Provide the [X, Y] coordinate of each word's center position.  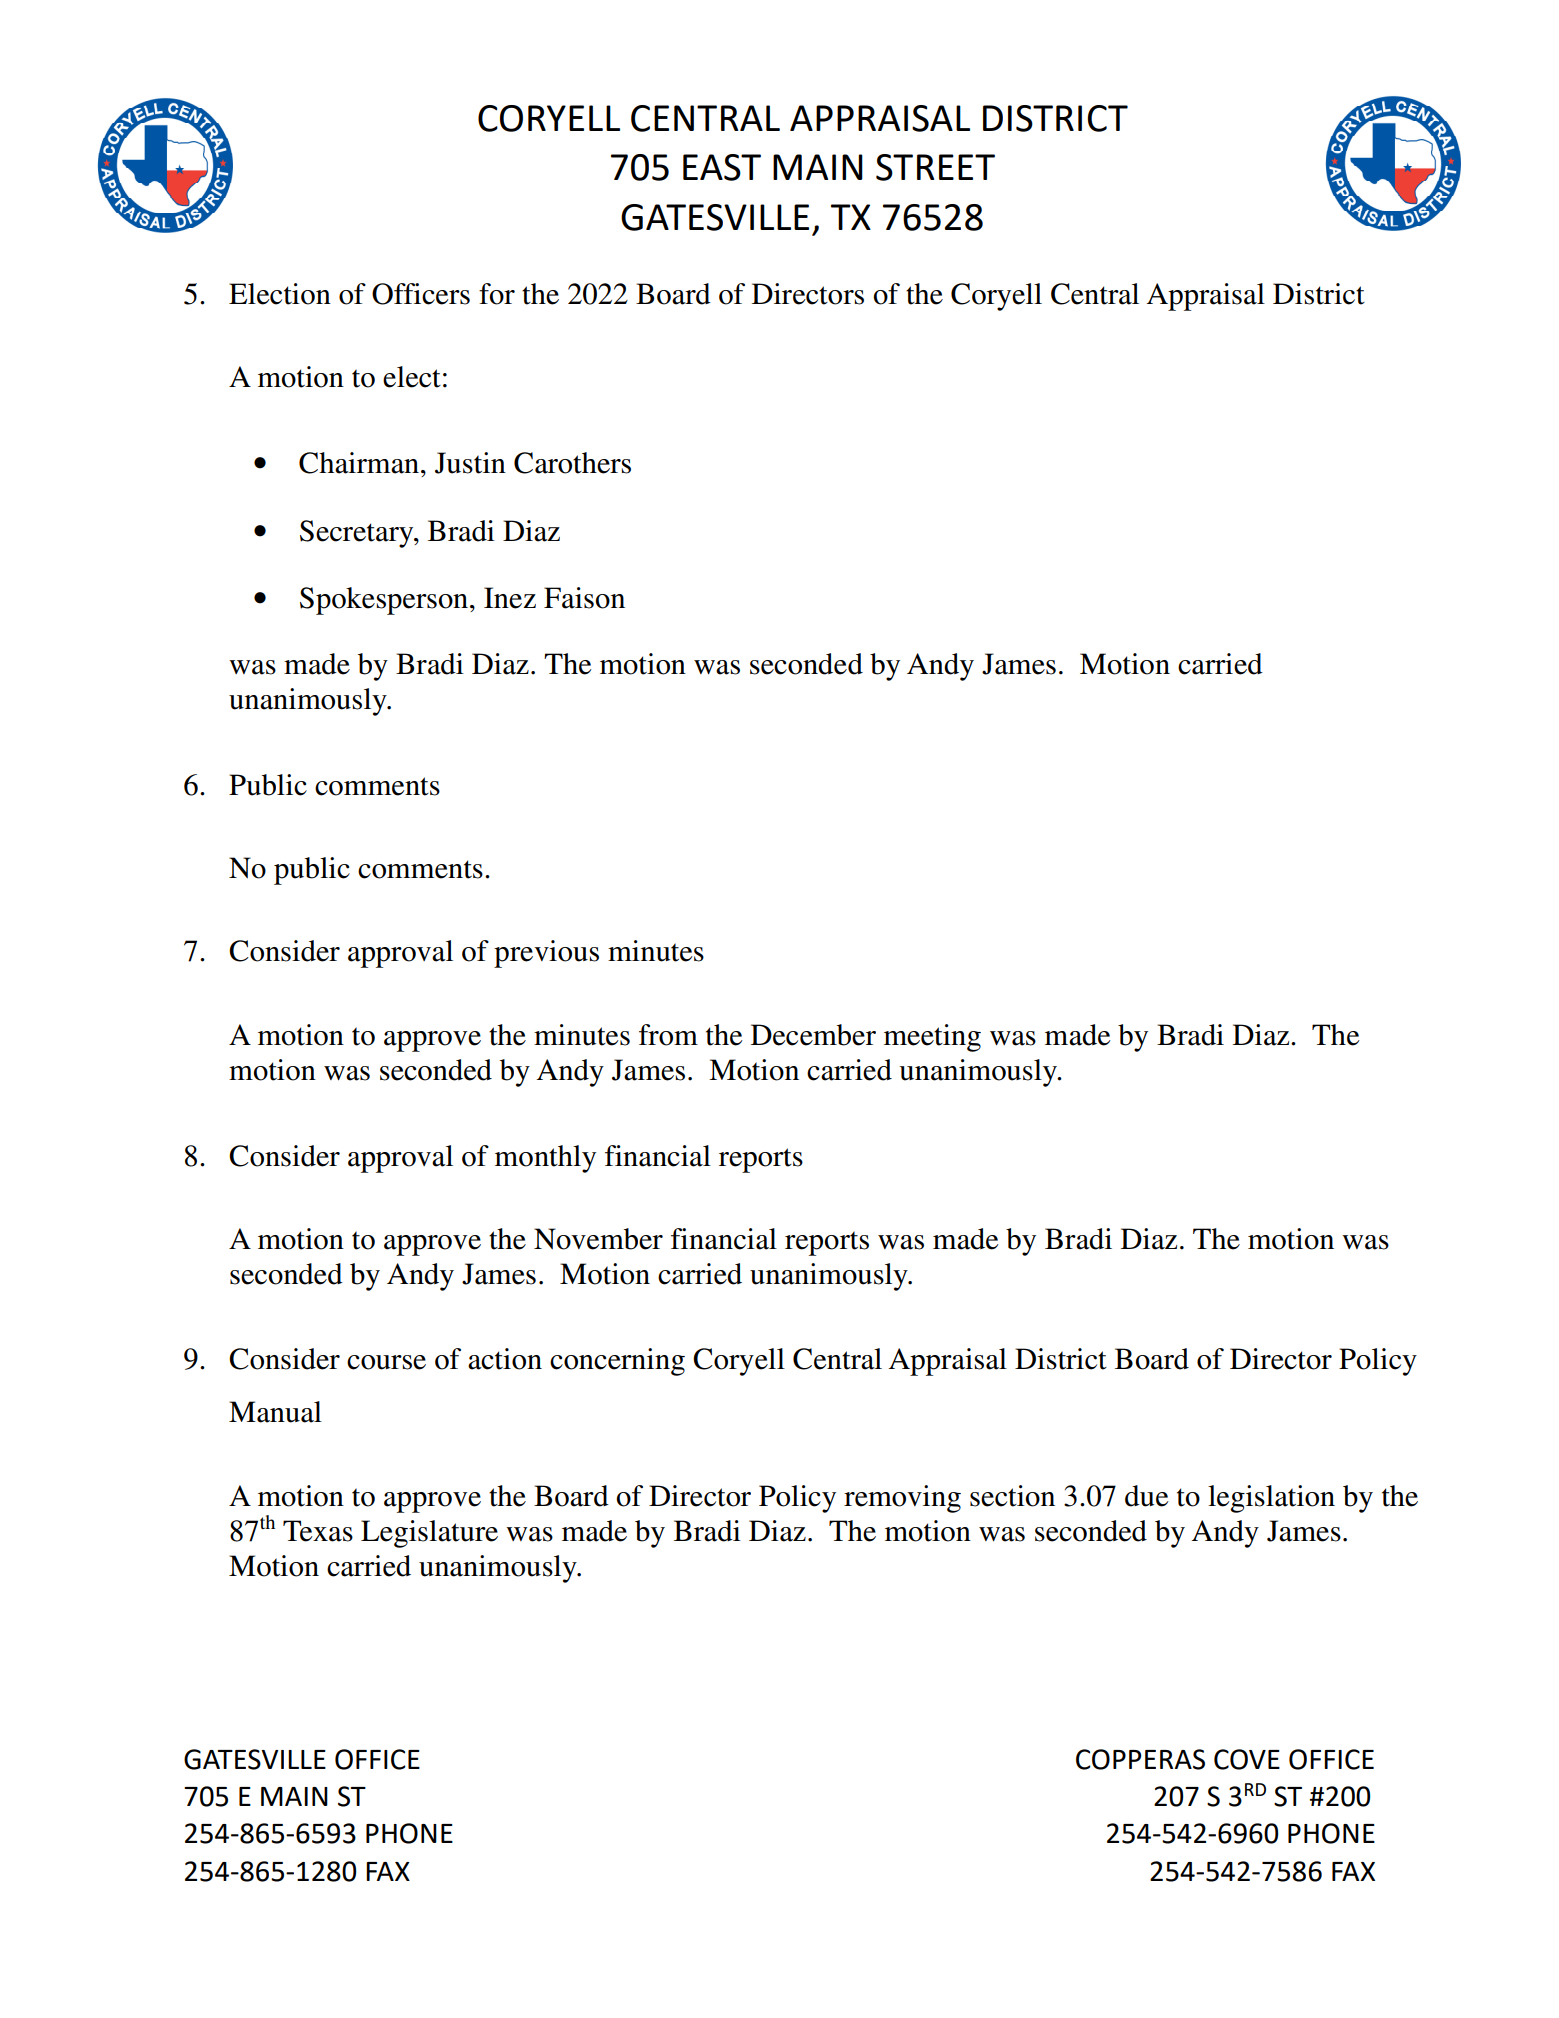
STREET [935, 167]
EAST [722, 167]
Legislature [429, 1534]
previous [546, 954]
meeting [932, 1038]
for [497, 294]
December [813, 1035]
